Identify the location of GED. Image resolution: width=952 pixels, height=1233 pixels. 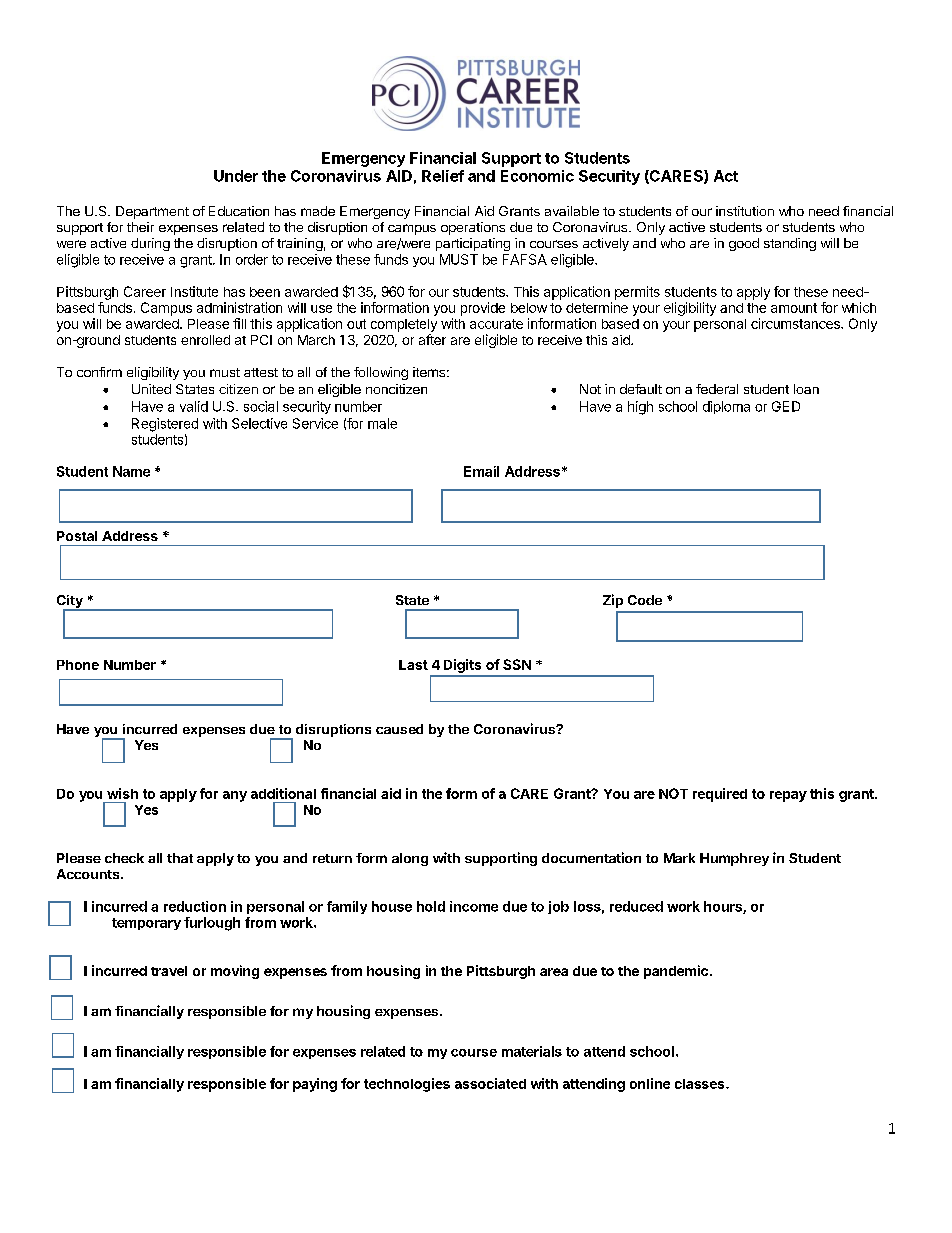
(786, 406).
